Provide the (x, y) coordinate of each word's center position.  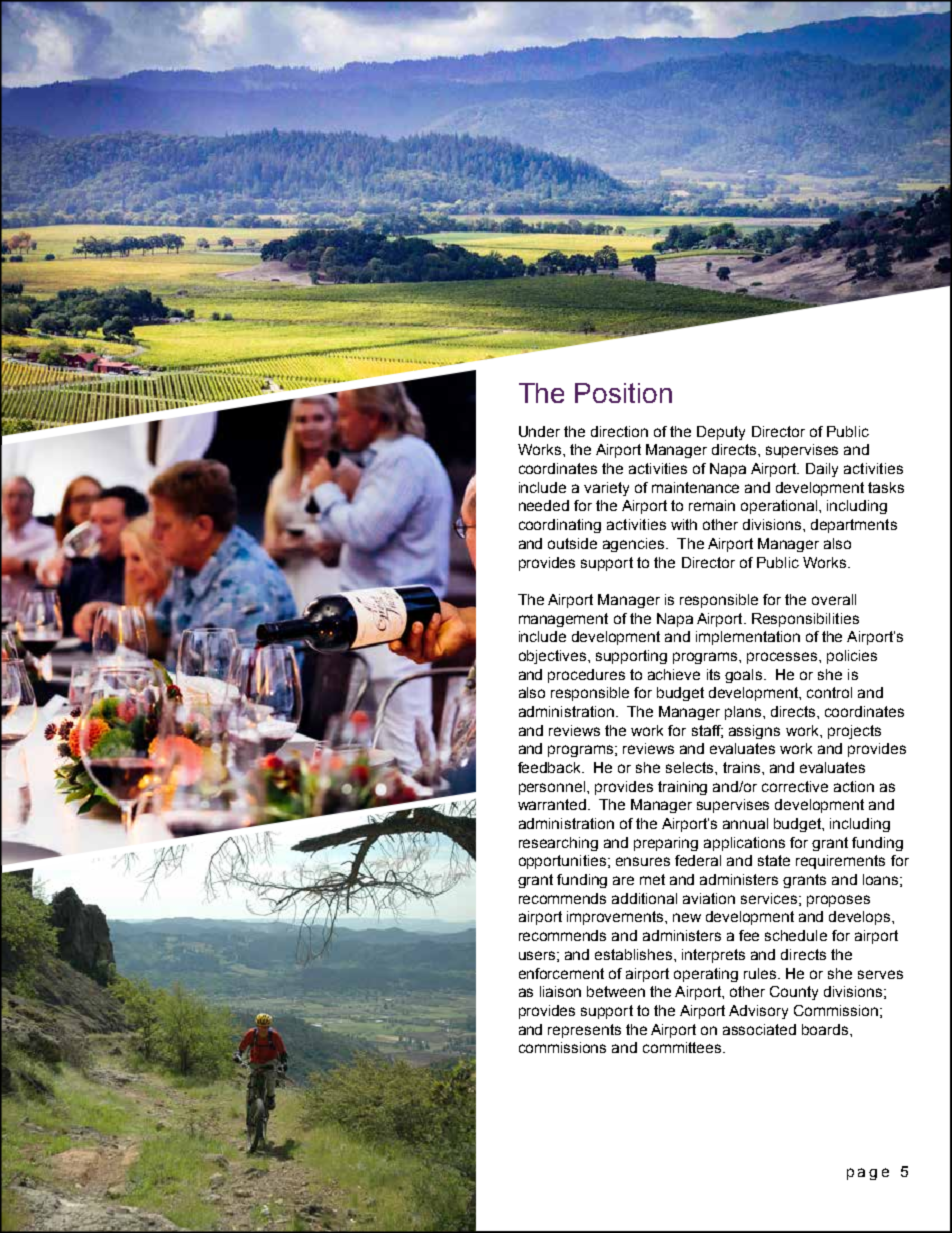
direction (619, 431)
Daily (822, 470)
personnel (553, 788)
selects (691, 767)
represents (584, 1031)
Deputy (721, 433)
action (854, 786)
